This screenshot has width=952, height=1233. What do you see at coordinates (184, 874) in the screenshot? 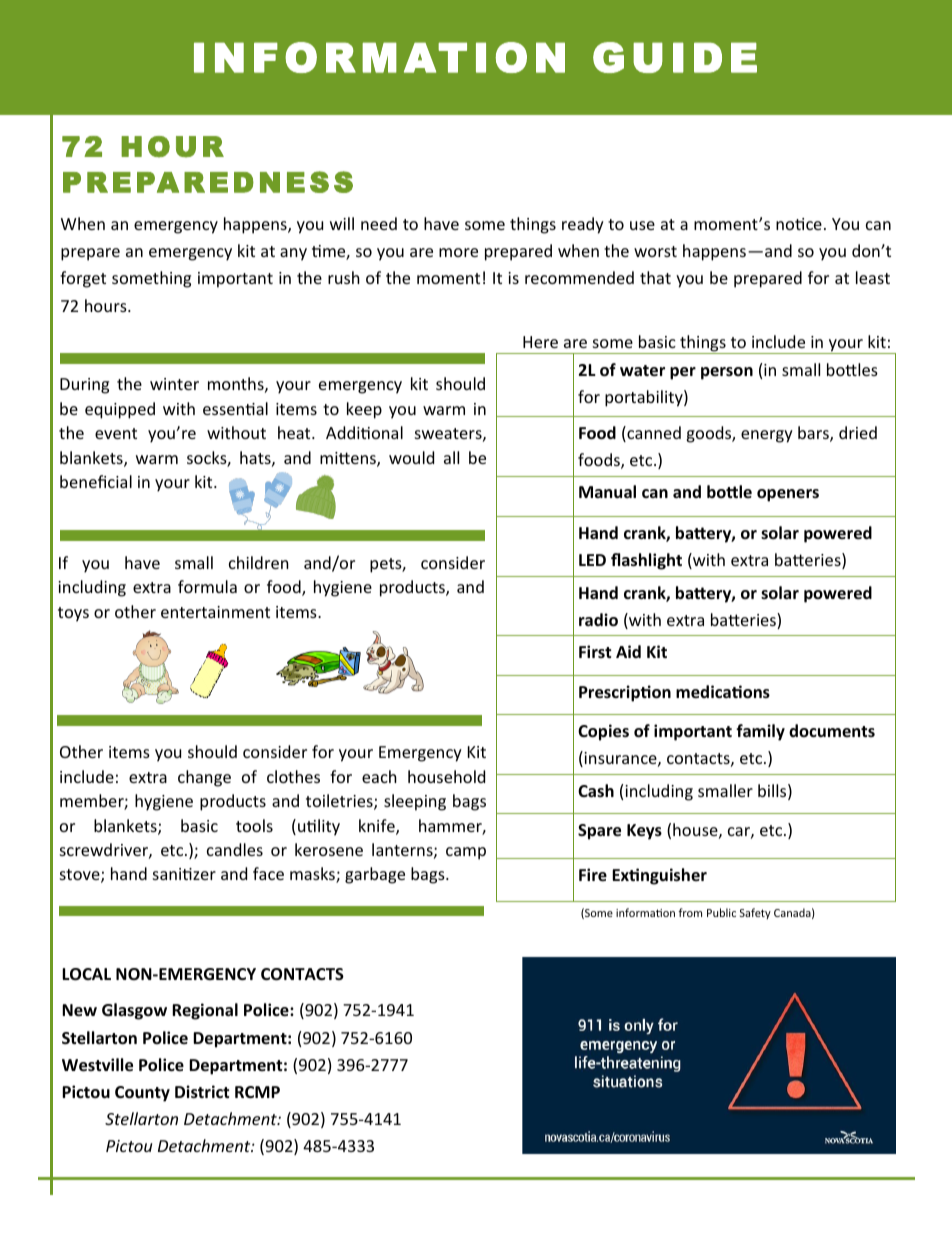
I see `sanitizer` at bounding box center [184, 874].
